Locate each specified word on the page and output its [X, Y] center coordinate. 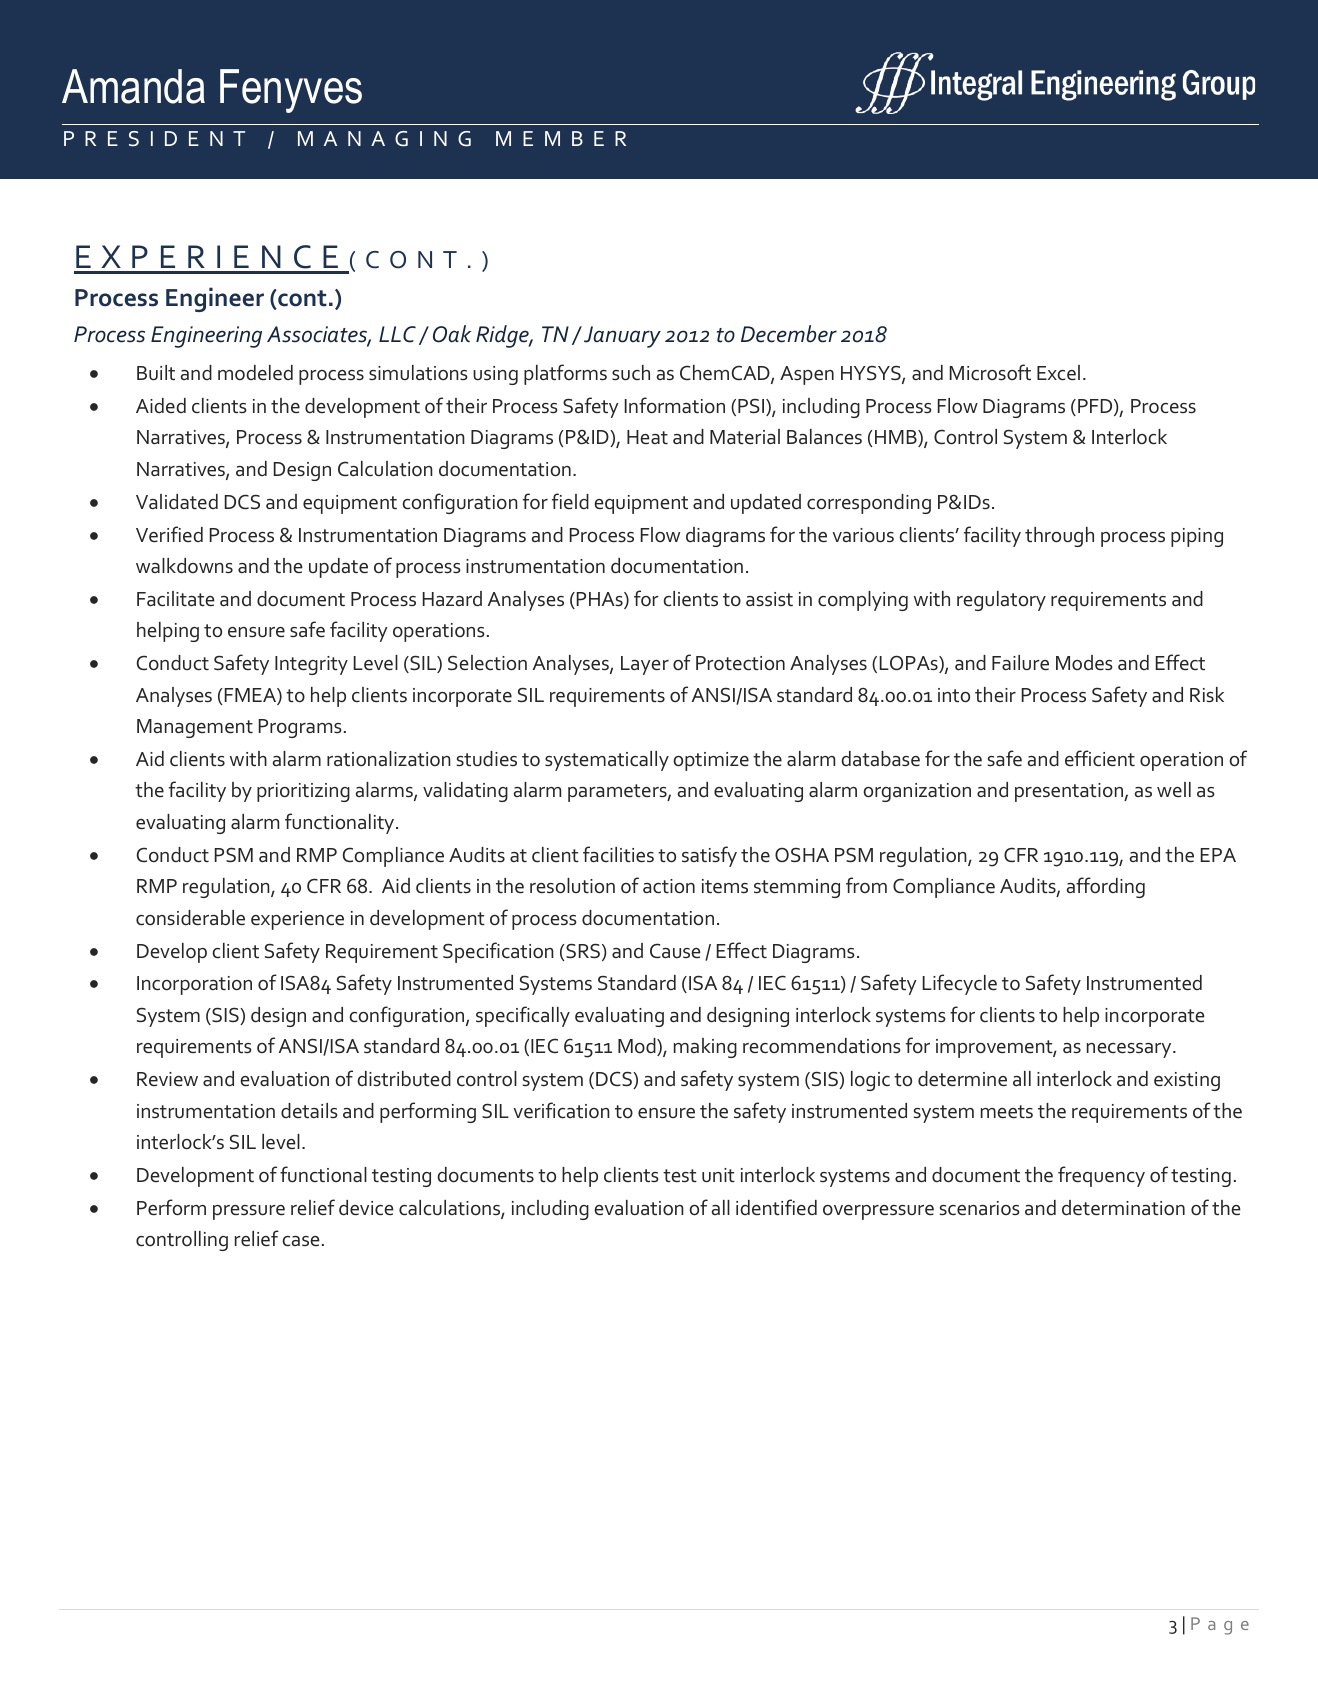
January [622, 337]
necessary [1130, 1050]
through [1059, 537]
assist [769, 599]
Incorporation [194, 985]
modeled [255, 373]
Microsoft [990, 372]
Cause [675, 951]
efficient [1100, 758]
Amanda [133, 86]
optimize [711, 761]
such [631, 373]
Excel [1058, 373]
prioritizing [303, 792]
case [301, 1241]
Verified [169, 534]
